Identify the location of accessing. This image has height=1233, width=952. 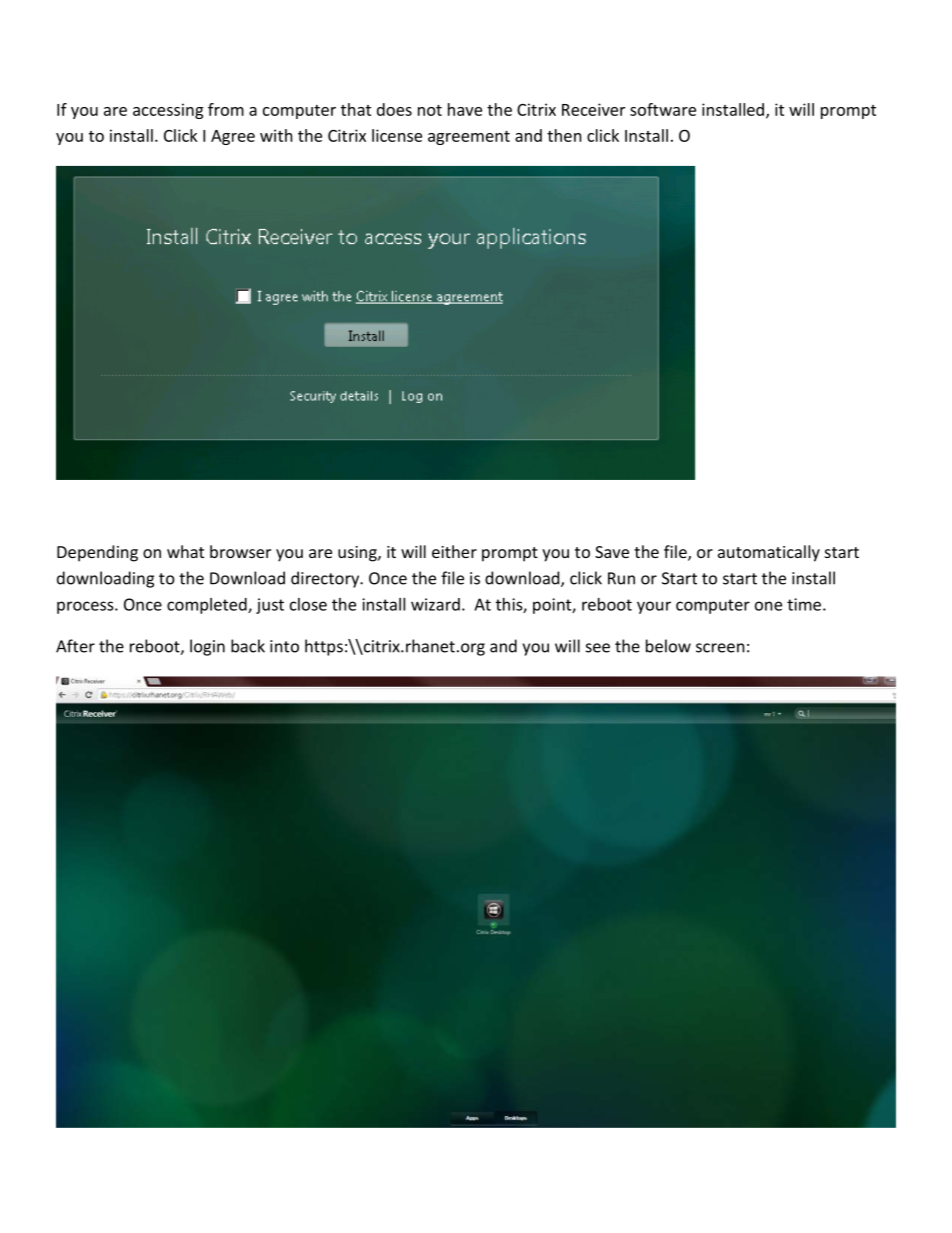
(168, 111).
